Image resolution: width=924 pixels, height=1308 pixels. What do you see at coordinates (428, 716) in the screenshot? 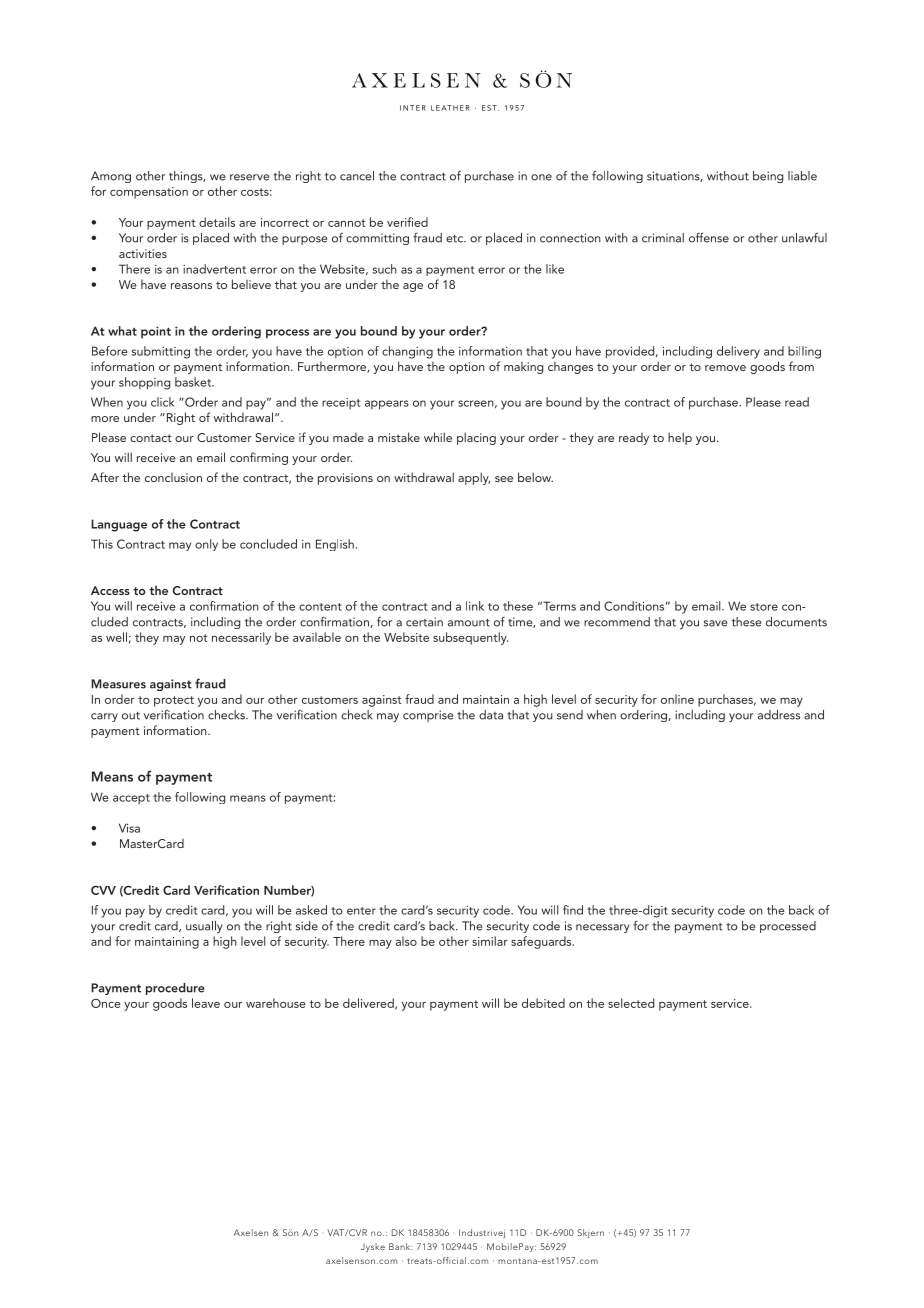
I see `comprise` at bounding box center [428, 716].
